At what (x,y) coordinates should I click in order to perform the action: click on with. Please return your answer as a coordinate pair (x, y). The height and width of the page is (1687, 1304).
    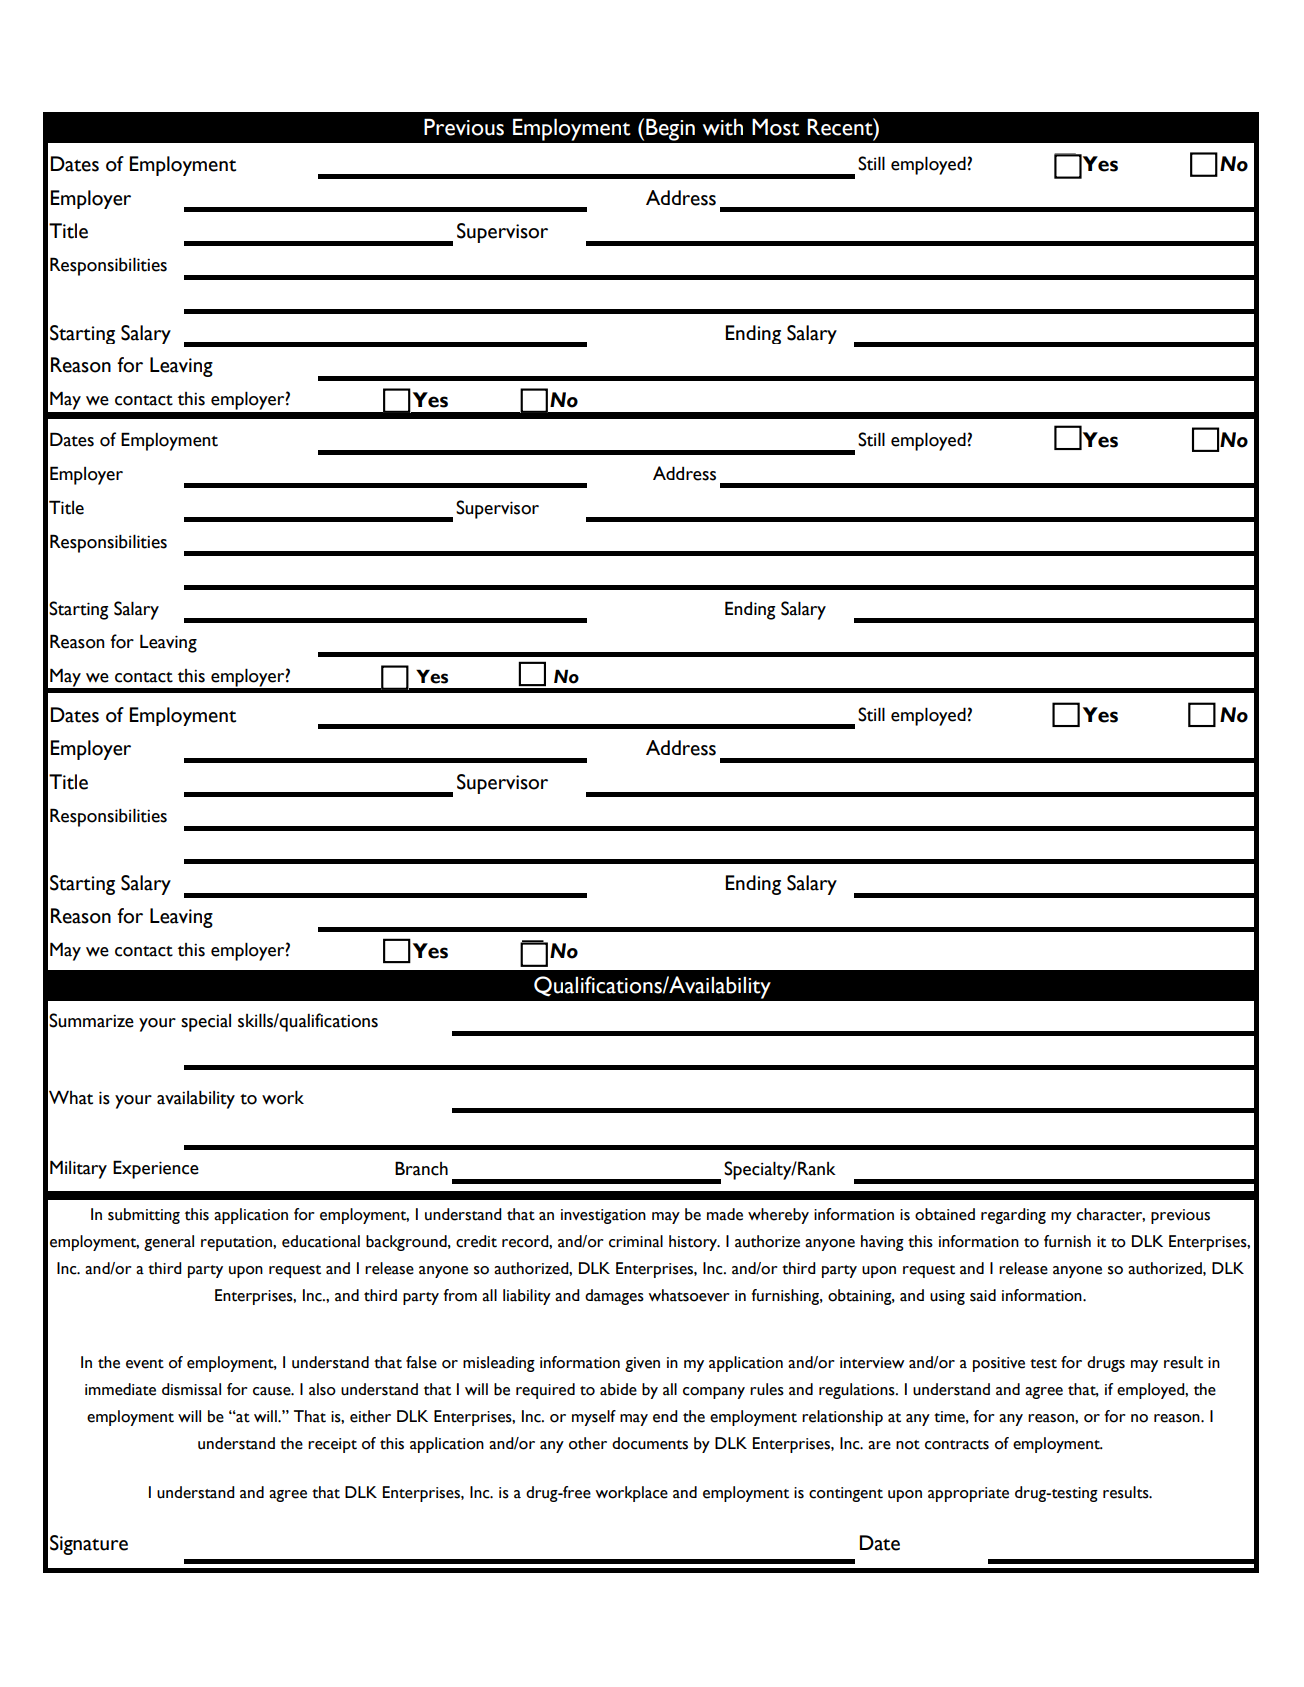
    Looking at the image, I should click on (723, 127).
